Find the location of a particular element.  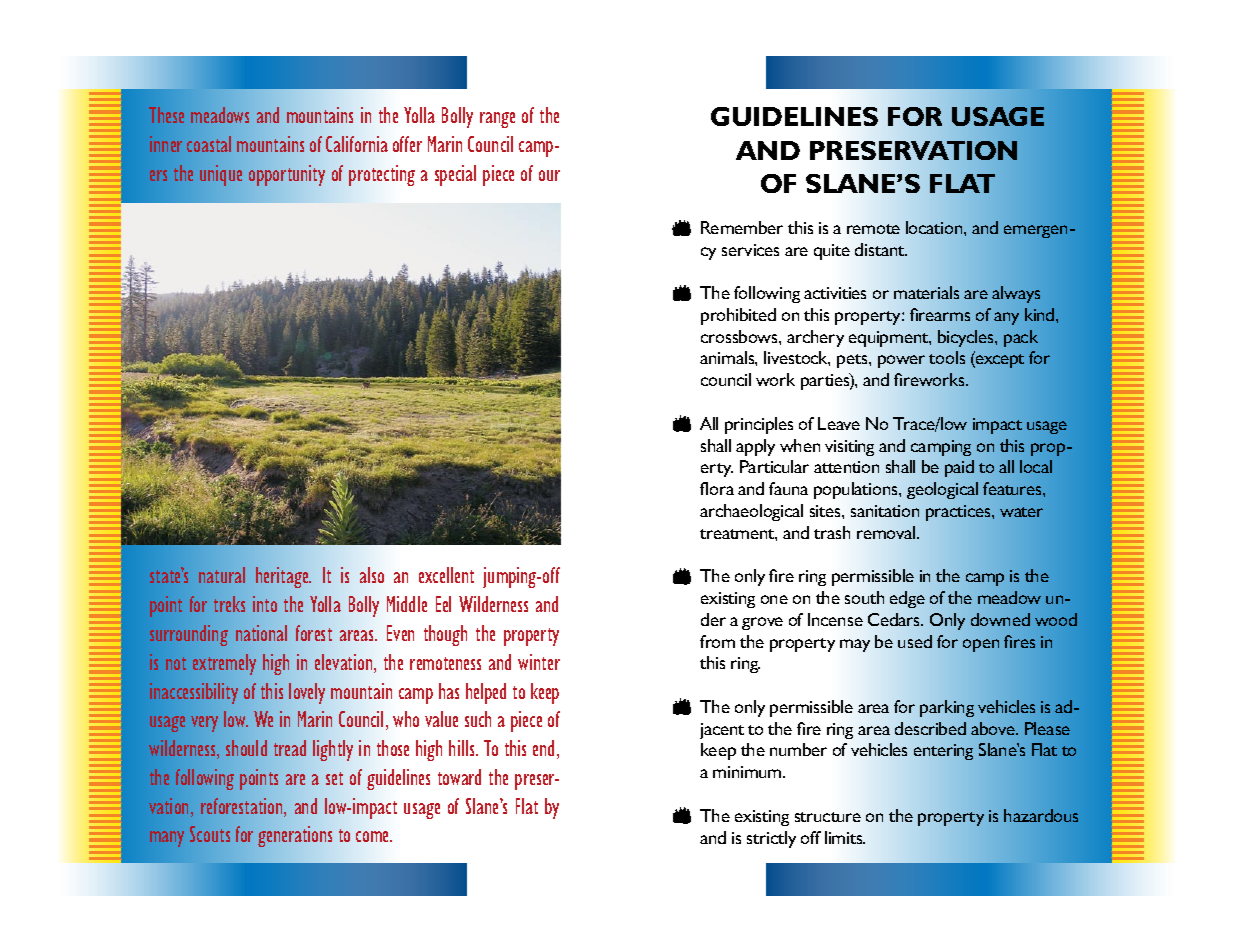

opportunity is located at coordinates (287, 175).
